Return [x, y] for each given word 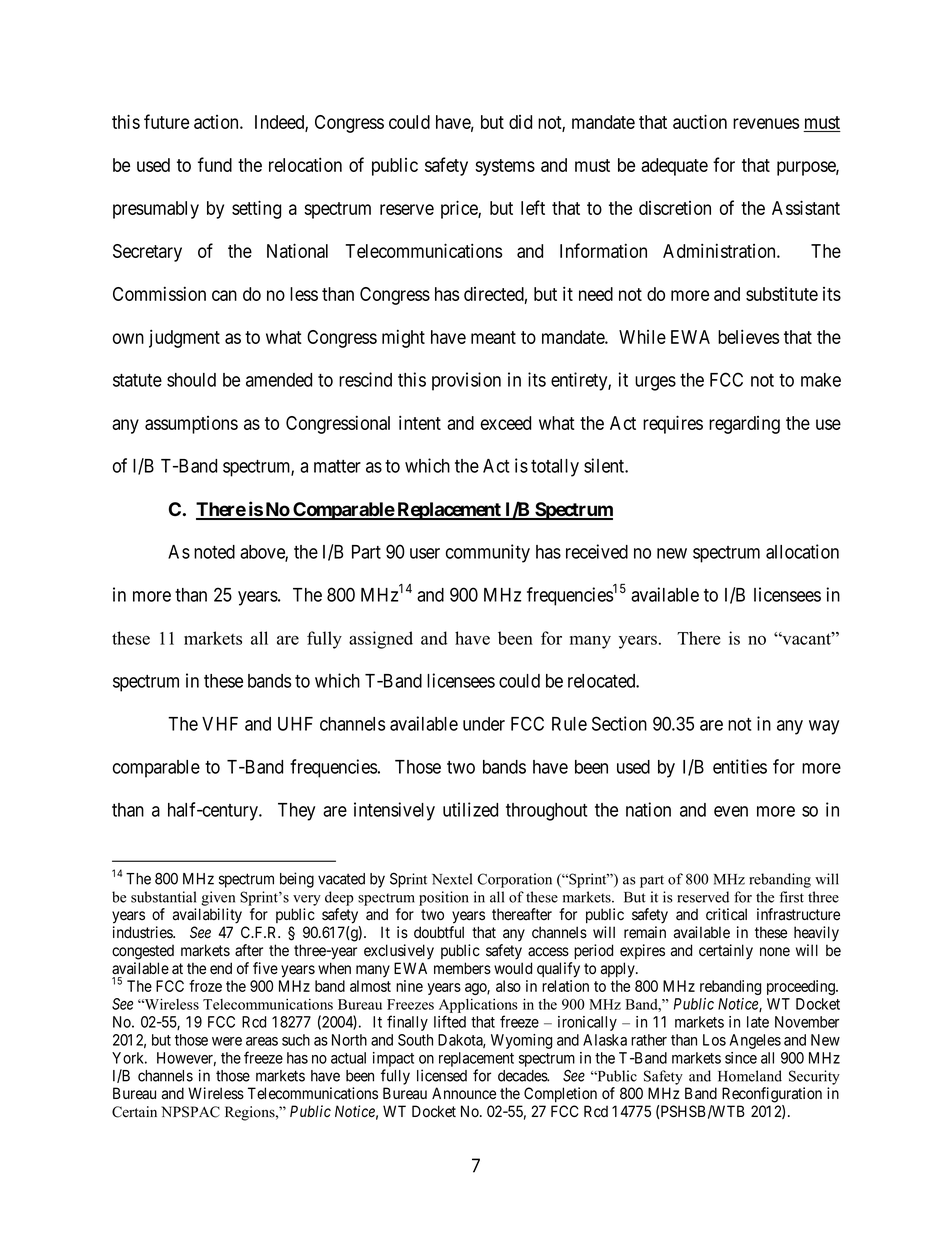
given [218, 898]
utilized [470, 809]
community [488, 553]
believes [748, 336]
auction [700, 121]
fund [215, 164]
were [227, 1041]
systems [505, 167]
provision [466, 381]
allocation [802, 551]
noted [214, 552]
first [791, 897]
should [191, 380]
